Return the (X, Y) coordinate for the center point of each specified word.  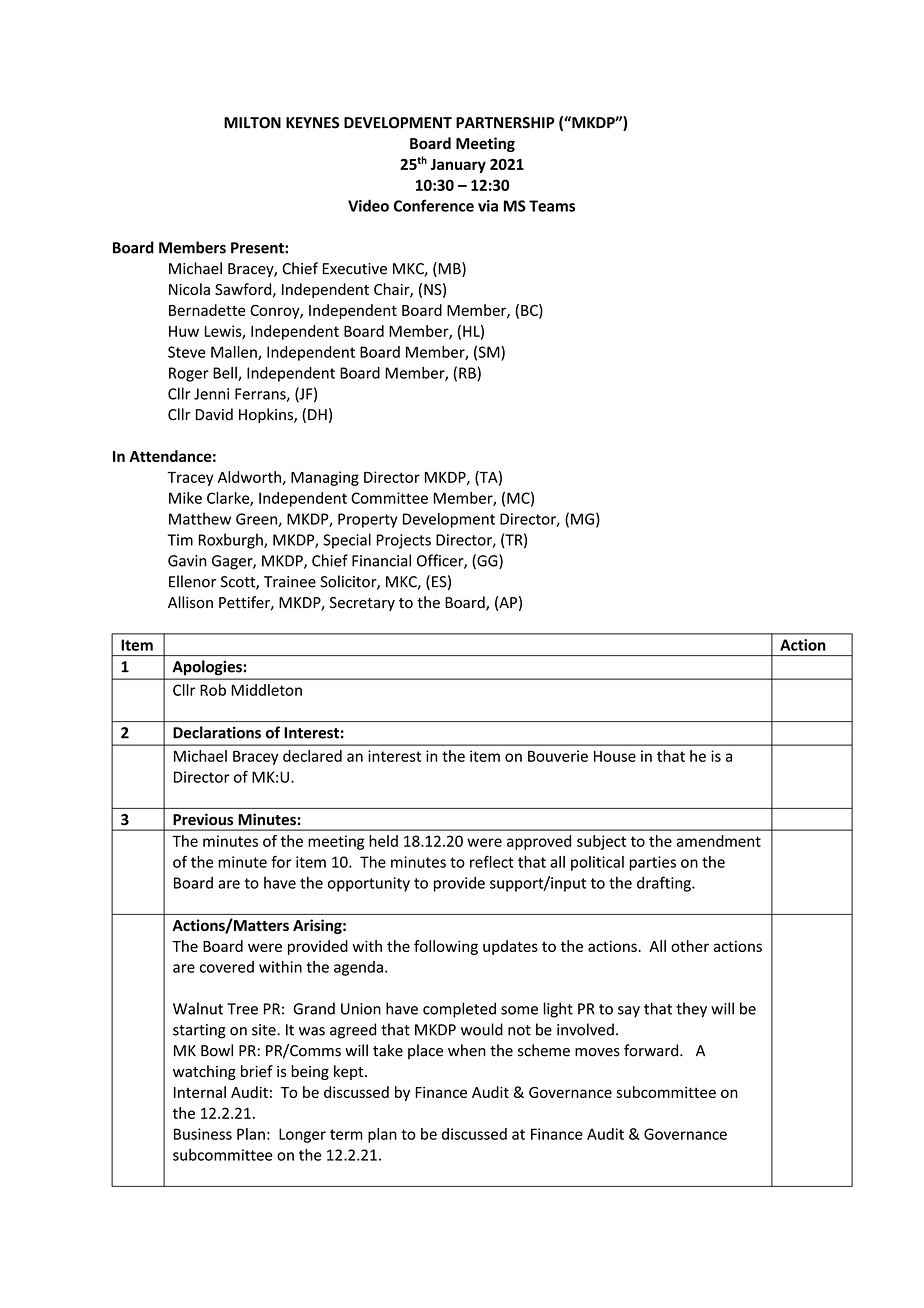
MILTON (252, 123)
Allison (190, 602)
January (458, 166)
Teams (552, 206)
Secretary (362, 604)
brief (257, 1071)
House (615, 756)
